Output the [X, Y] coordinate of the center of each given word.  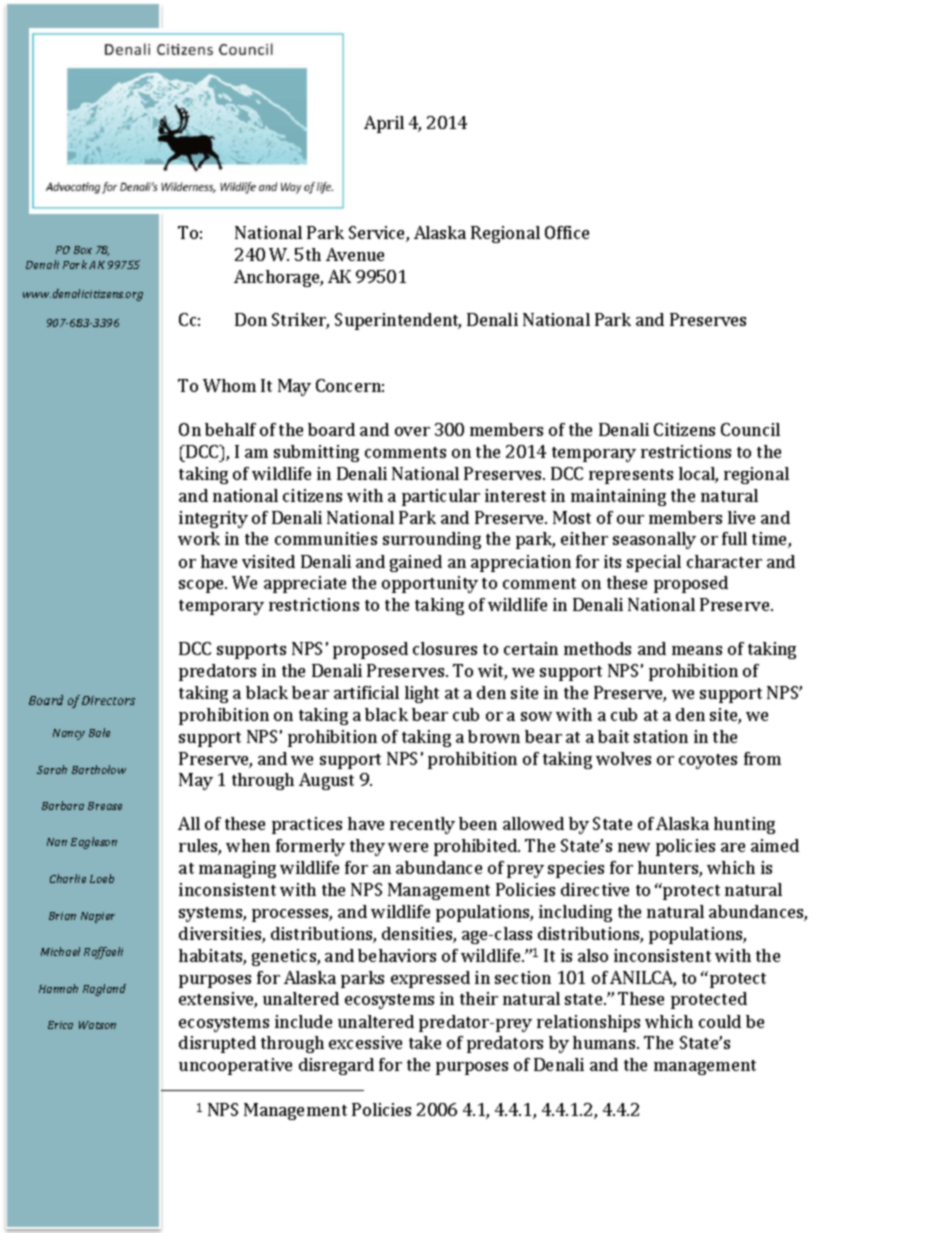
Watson [97, 1025]
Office [567, 232]
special [654, 563]
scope [202, 586]
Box [83, 250]
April [384, 124]
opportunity [430, 584]
